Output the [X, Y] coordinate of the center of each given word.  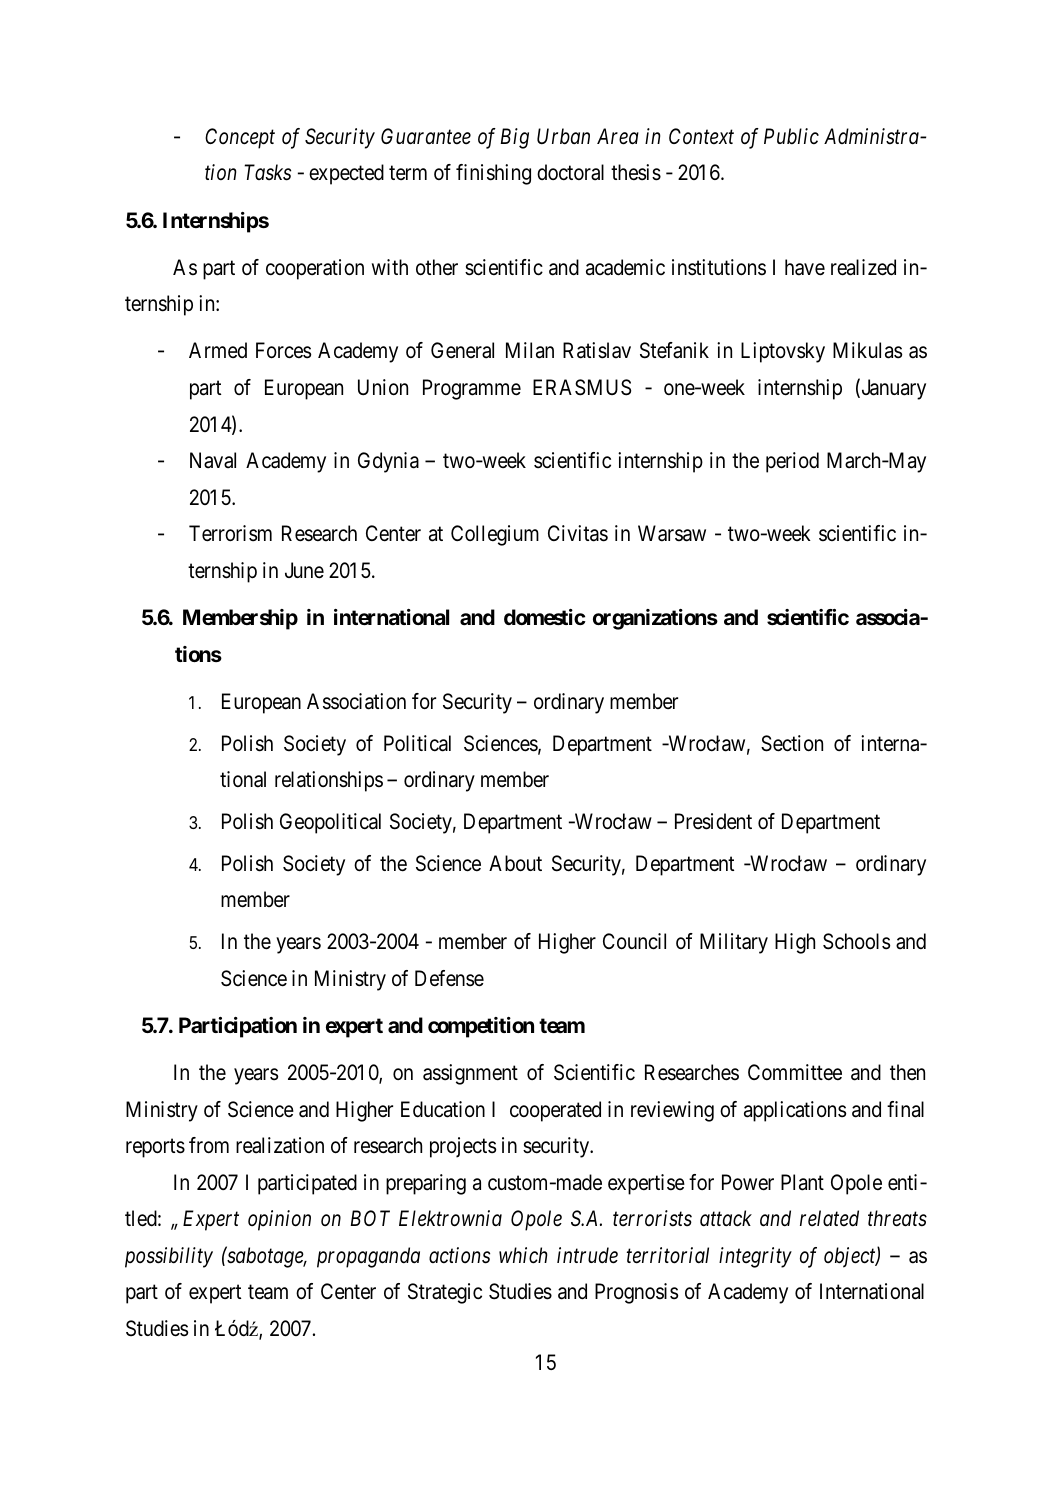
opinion [279, 1220]
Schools [856, 941]
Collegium [495, 535]
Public [791, 136]
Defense [449, 978]
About [515, 863]
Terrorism [230, 533]
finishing [493, 174]
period [792, 462]
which [523, 1255]
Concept [240, 138]
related [829, 1218]
